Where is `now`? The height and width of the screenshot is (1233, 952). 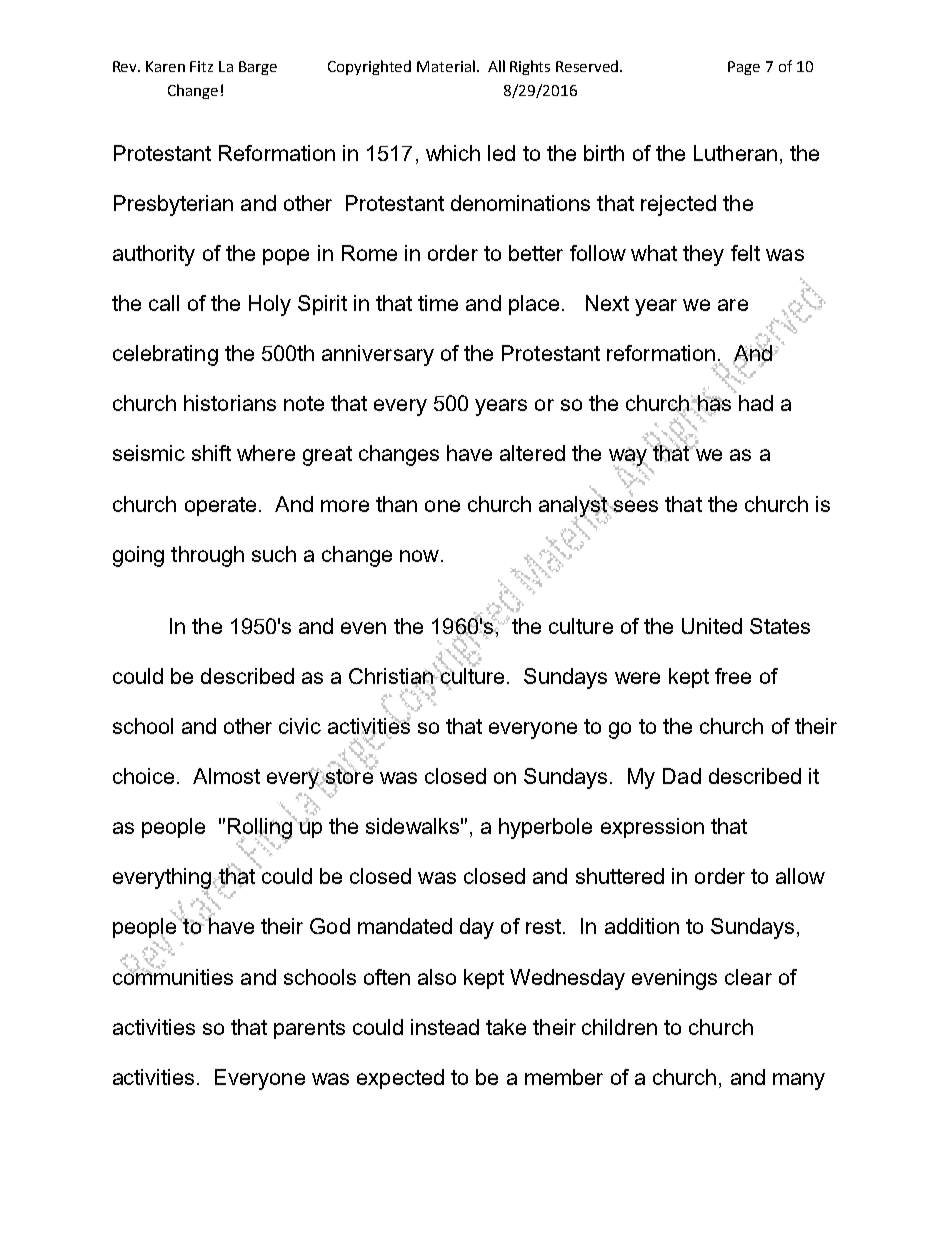
now is located at coordinates (419, 556).
